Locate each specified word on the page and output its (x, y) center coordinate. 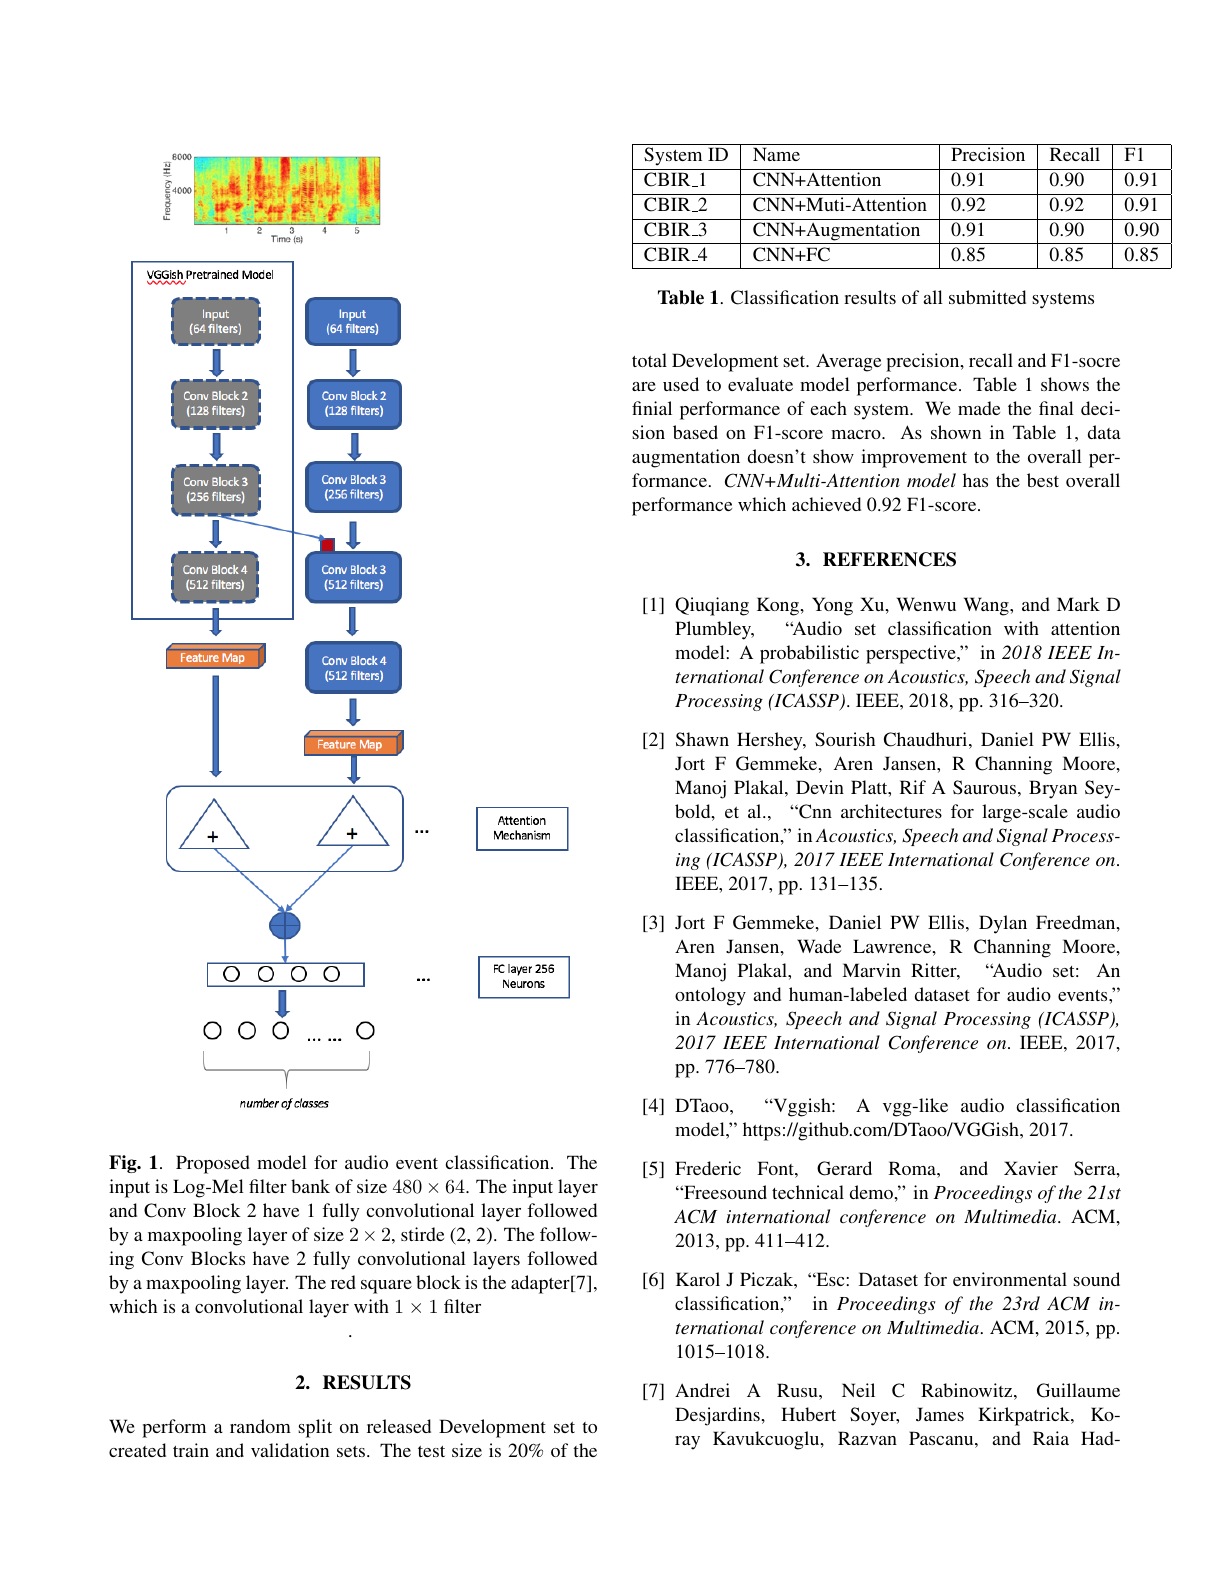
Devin (820, 787)
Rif (913, 787)
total (649, 360)
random (260, 1426)
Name (776, 154)
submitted (987, 297)
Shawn (702, 739)
